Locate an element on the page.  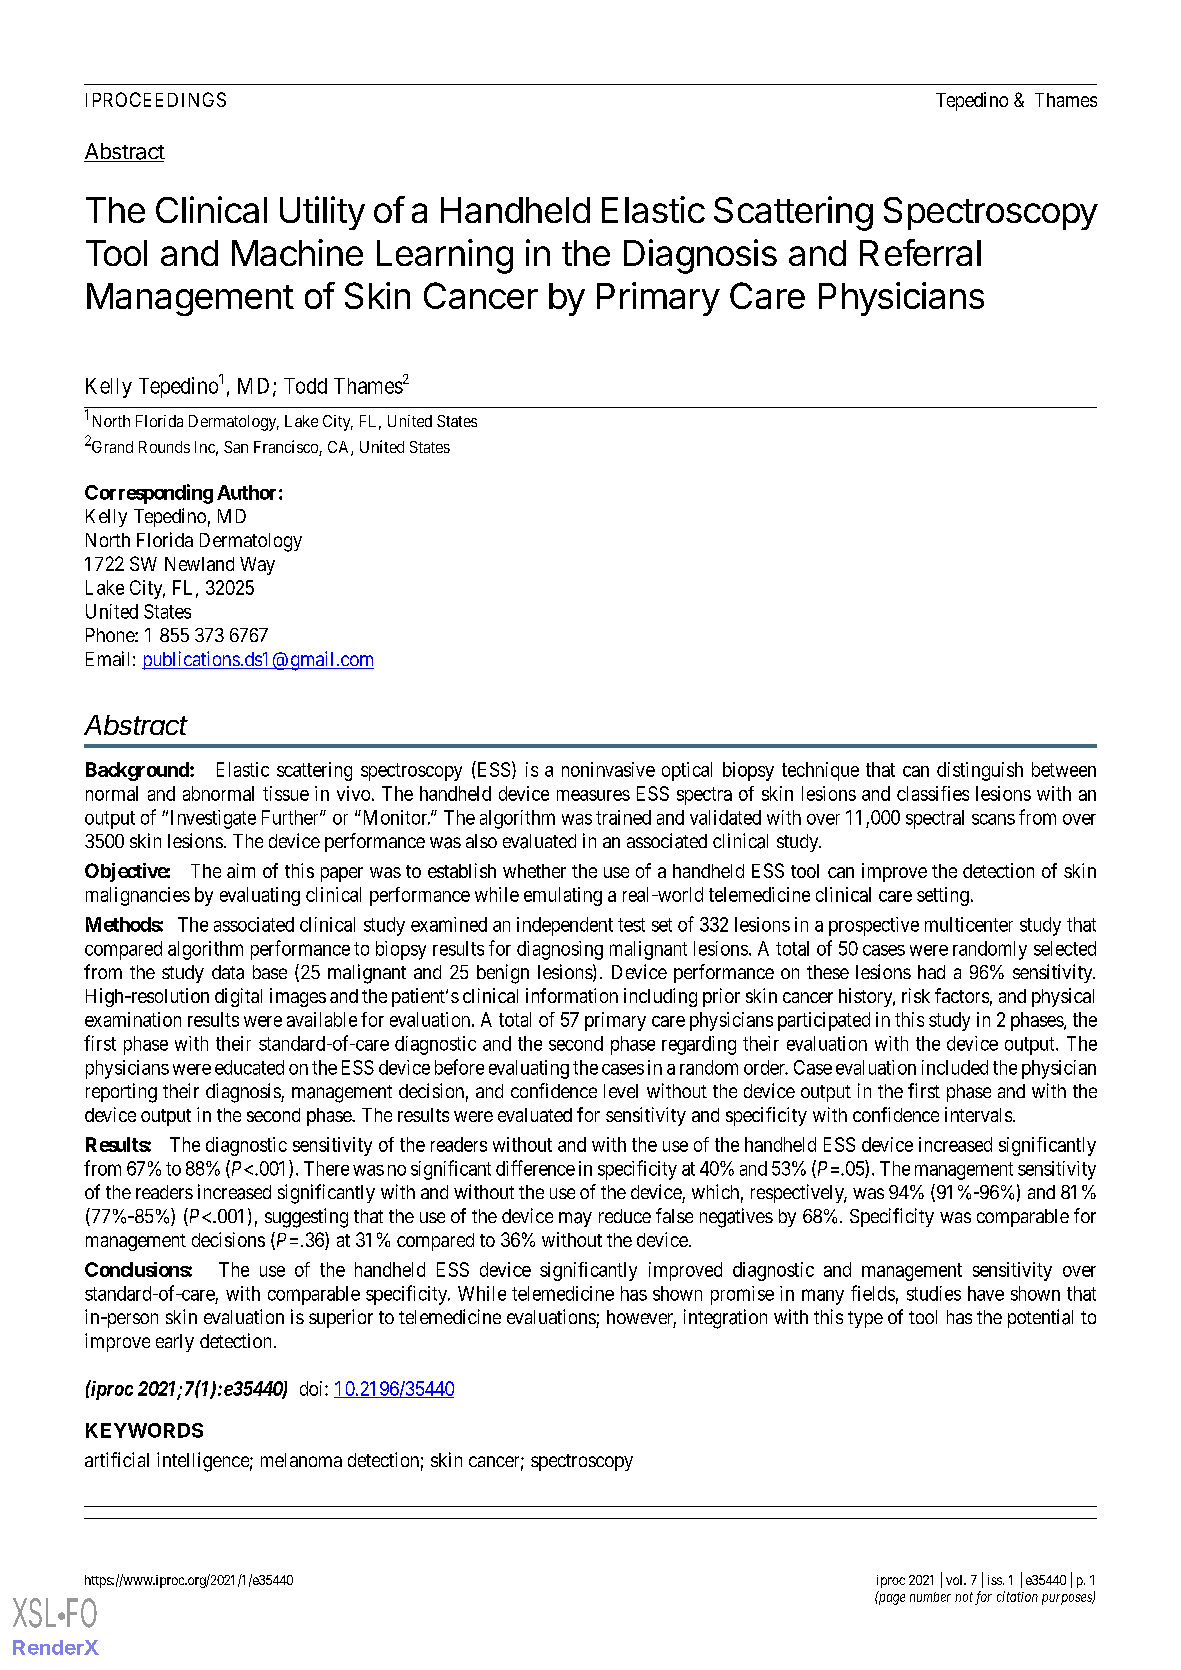
melanoma is located at coordinates (301, 1460).
